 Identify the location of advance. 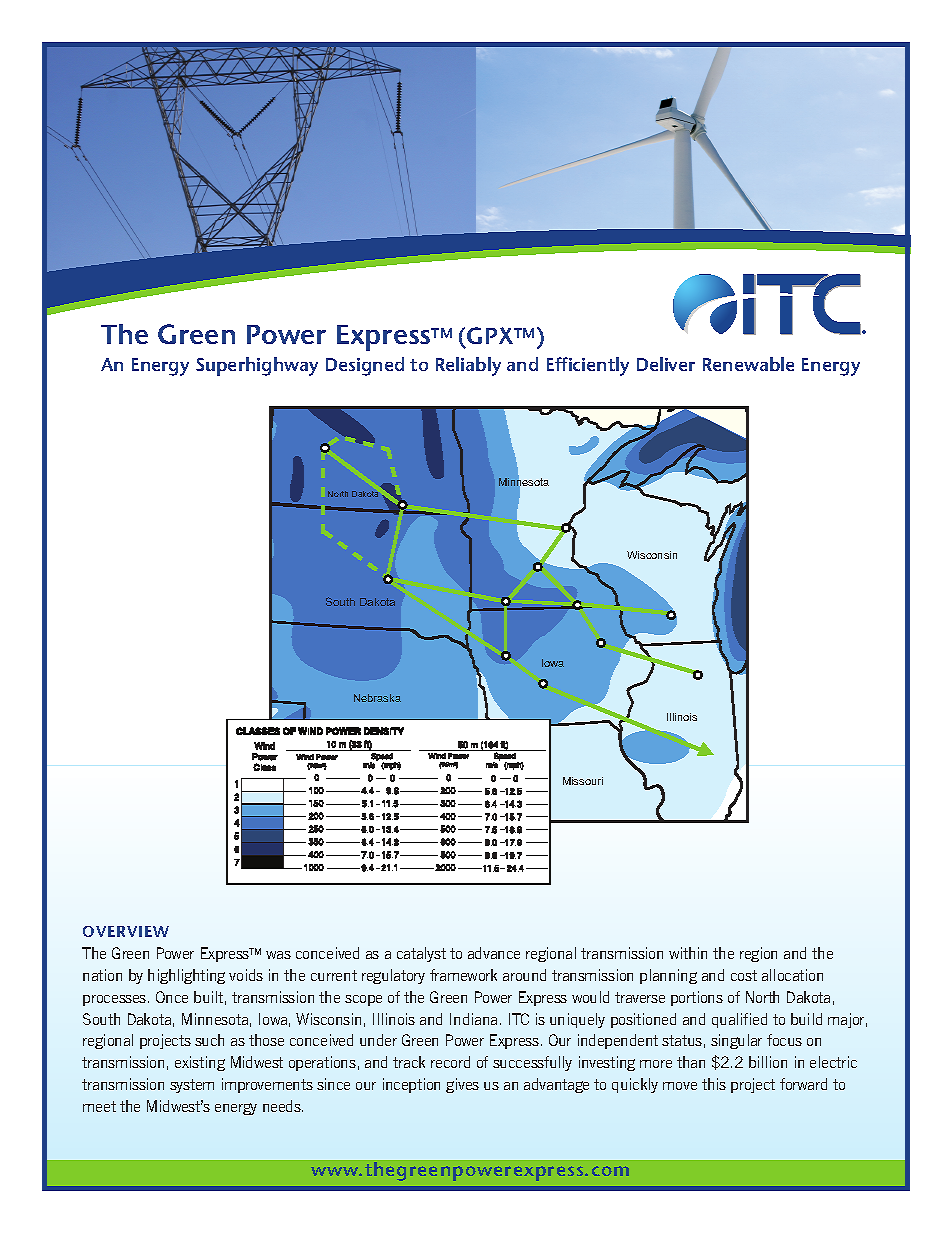
(494, 953).
